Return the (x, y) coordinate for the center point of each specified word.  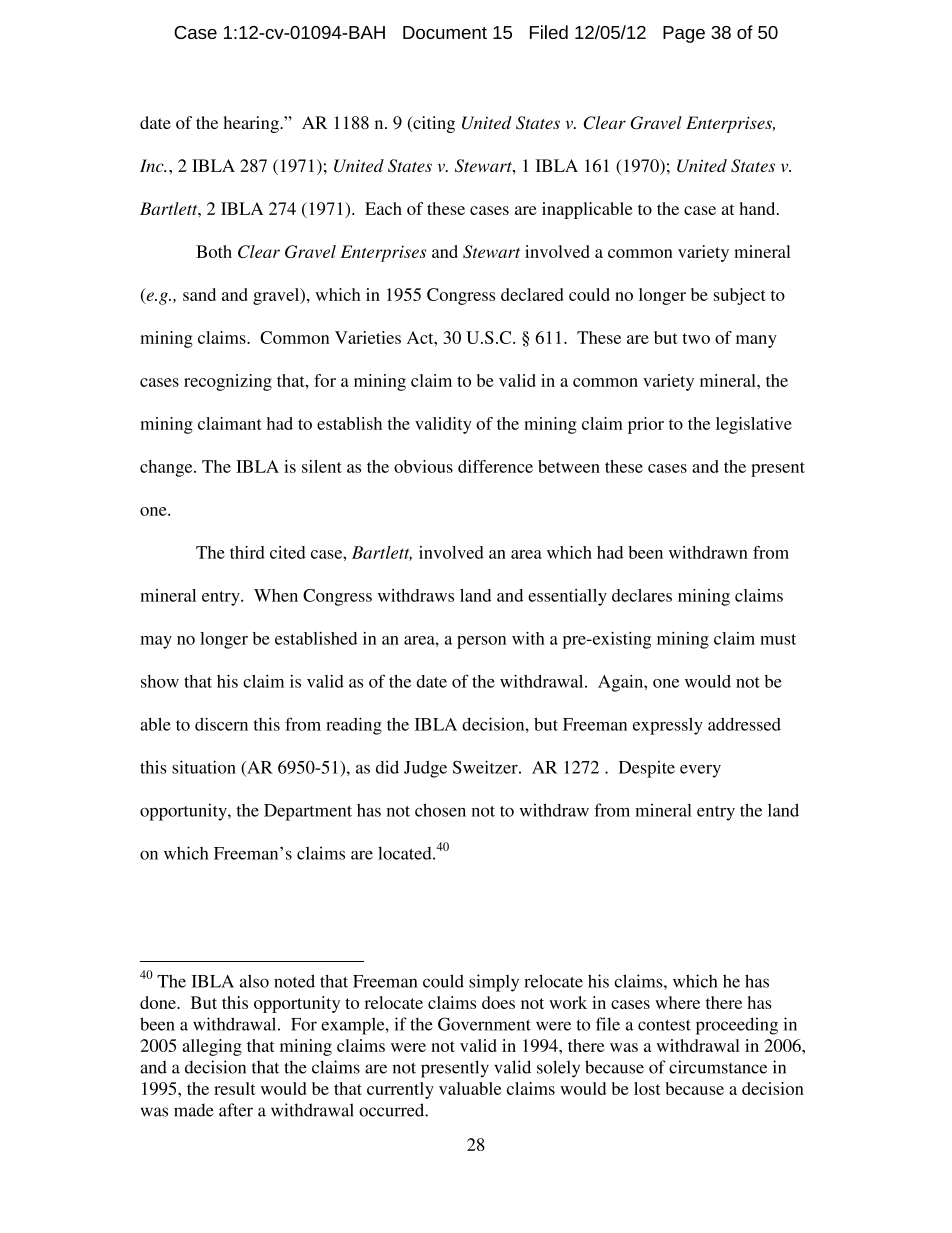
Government (484, 1024)
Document (445, 32)
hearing (252, 124)
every (700, 771)
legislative (754, 425)
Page (684, 34)
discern (221, 724)
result (235, 1088)
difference (495, 466)
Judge (425, 769)
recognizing (228, 382)
